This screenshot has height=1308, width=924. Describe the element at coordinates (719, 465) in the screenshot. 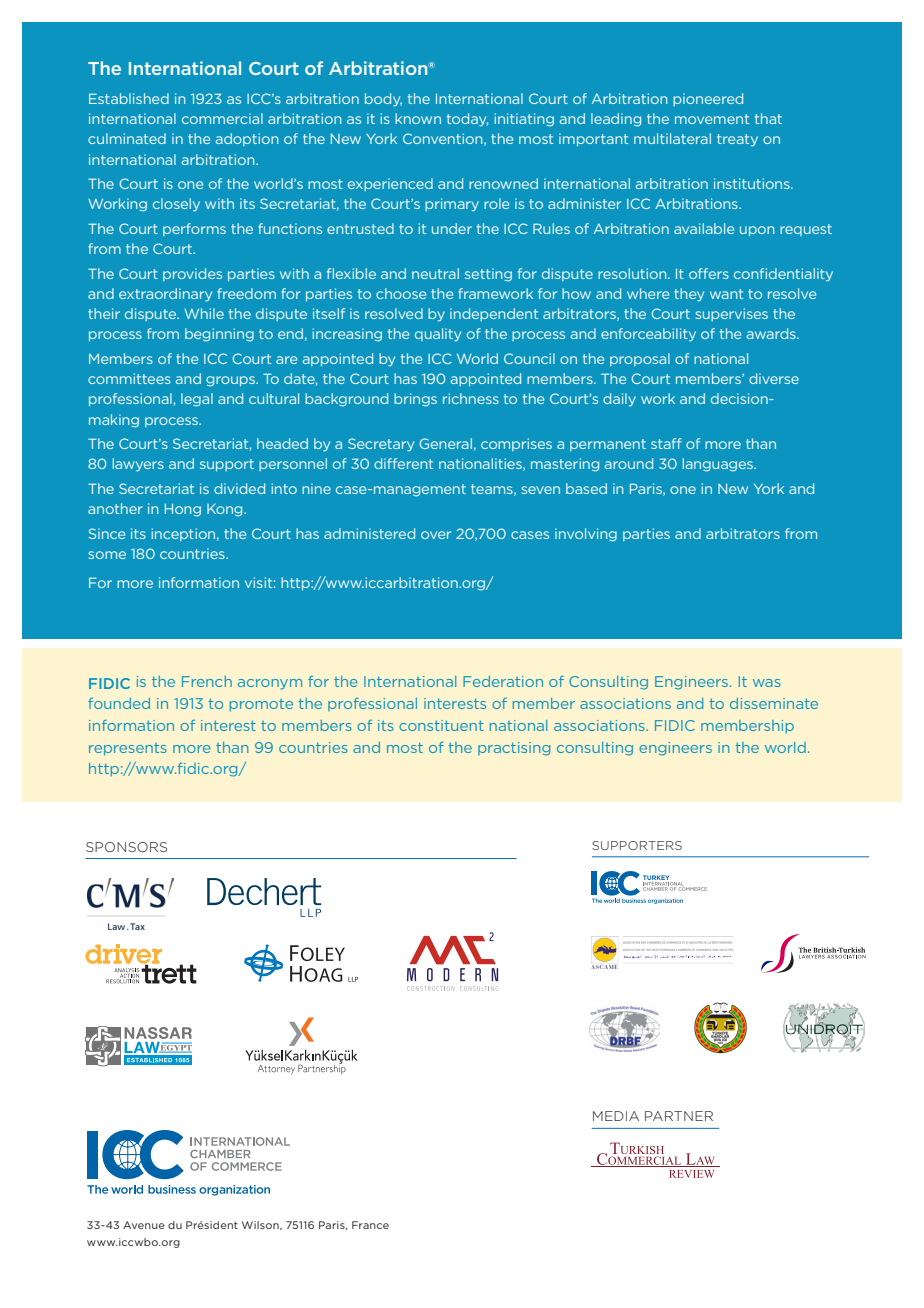

I see `languages` at that location.
